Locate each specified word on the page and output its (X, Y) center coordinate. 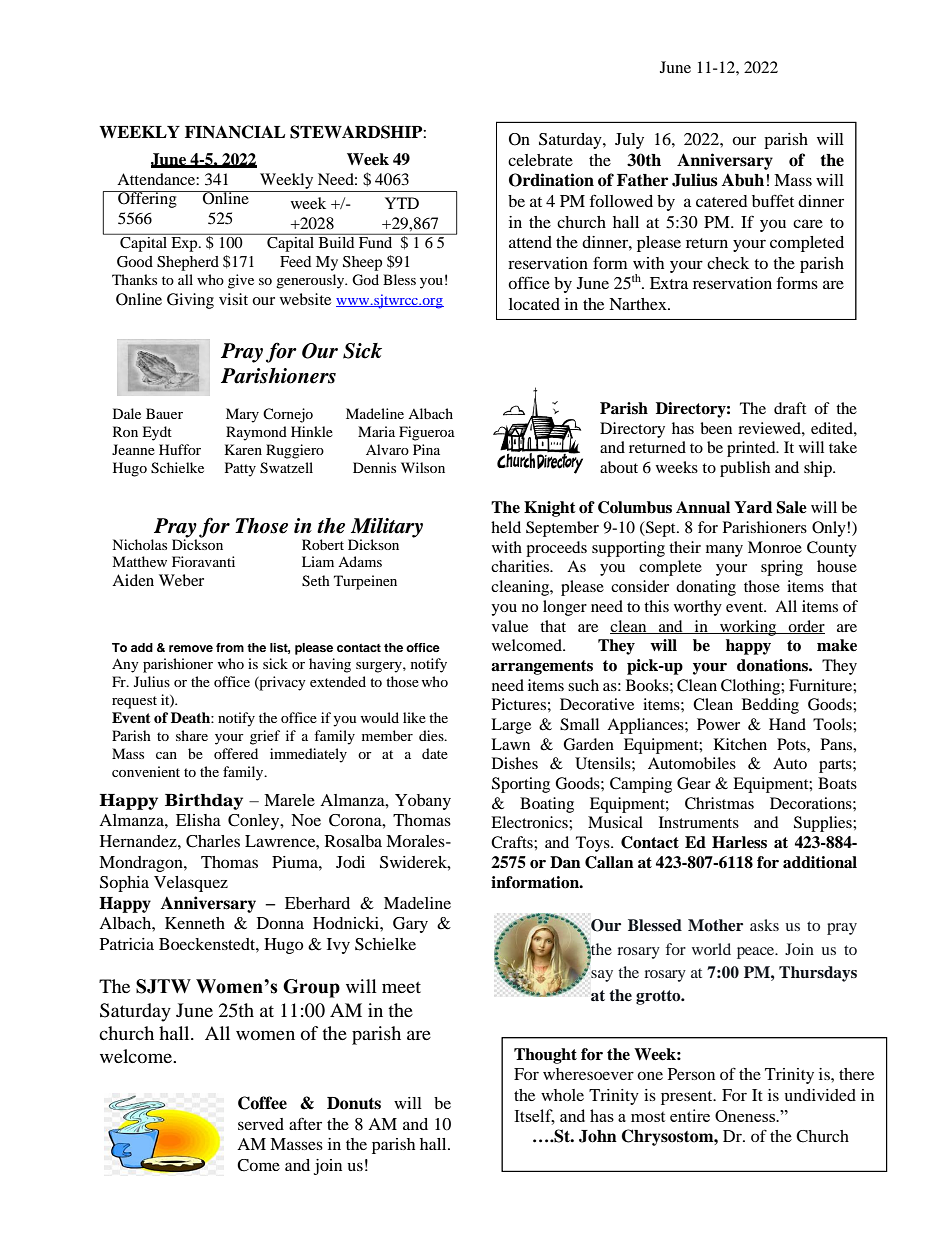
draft (790, 408)
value (510, 626)
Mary (242, 415)
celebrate (540, 160)
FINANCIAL (235, 132)
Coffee (262, 1103)
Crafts (513, 842)
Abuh (743, 180)
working (748, 628)
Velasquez (191, 884)
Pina (426, 449)
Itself (534, 1116)
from (230, 647)
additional (820, 862)
